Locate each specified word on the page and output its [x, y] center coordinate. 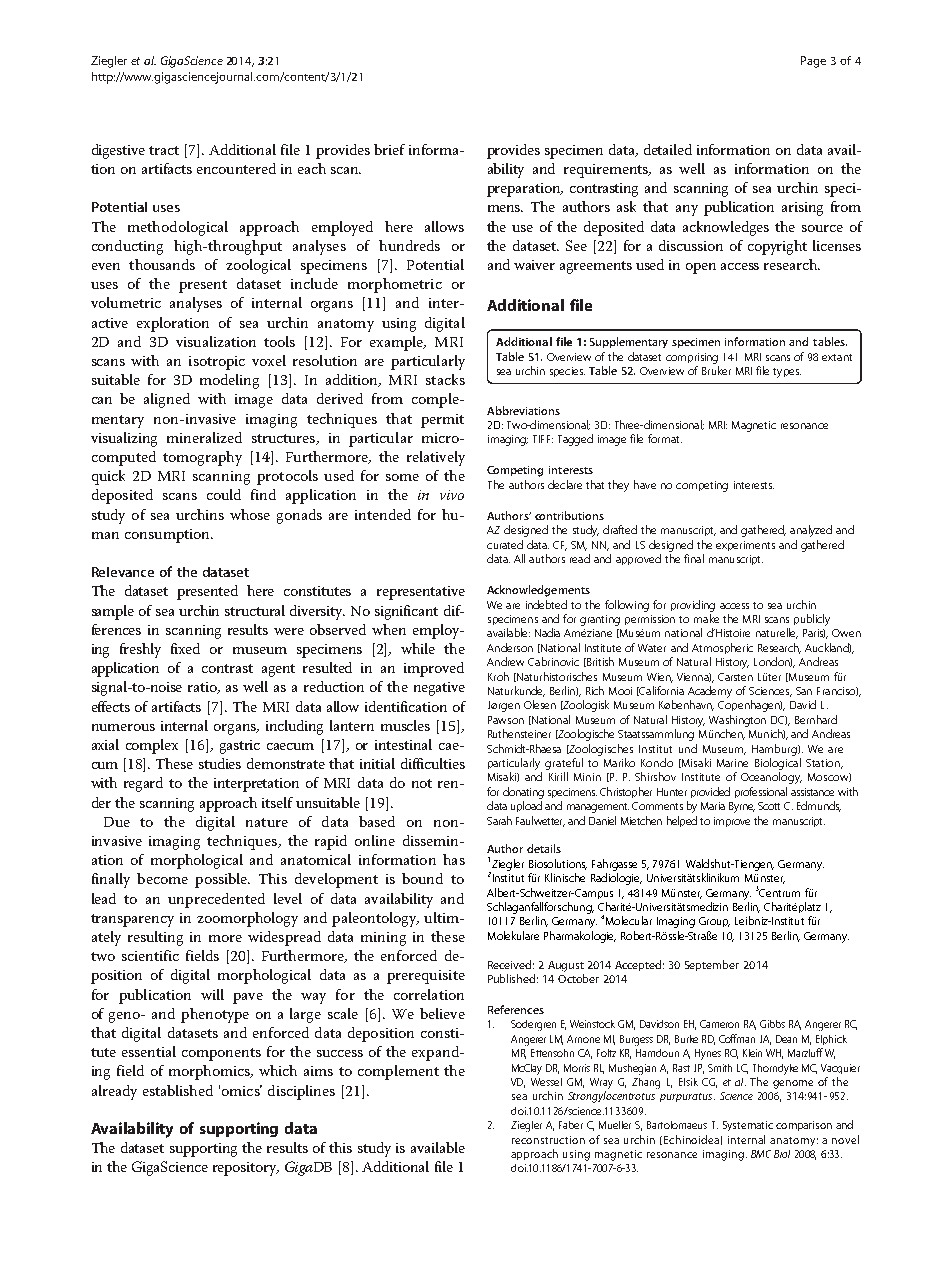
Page [813, 62]
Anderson [510, 647]
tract [164, 150]
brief [389, 149]
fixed [185, 648]
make [706, 618]
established [178, 1090]
